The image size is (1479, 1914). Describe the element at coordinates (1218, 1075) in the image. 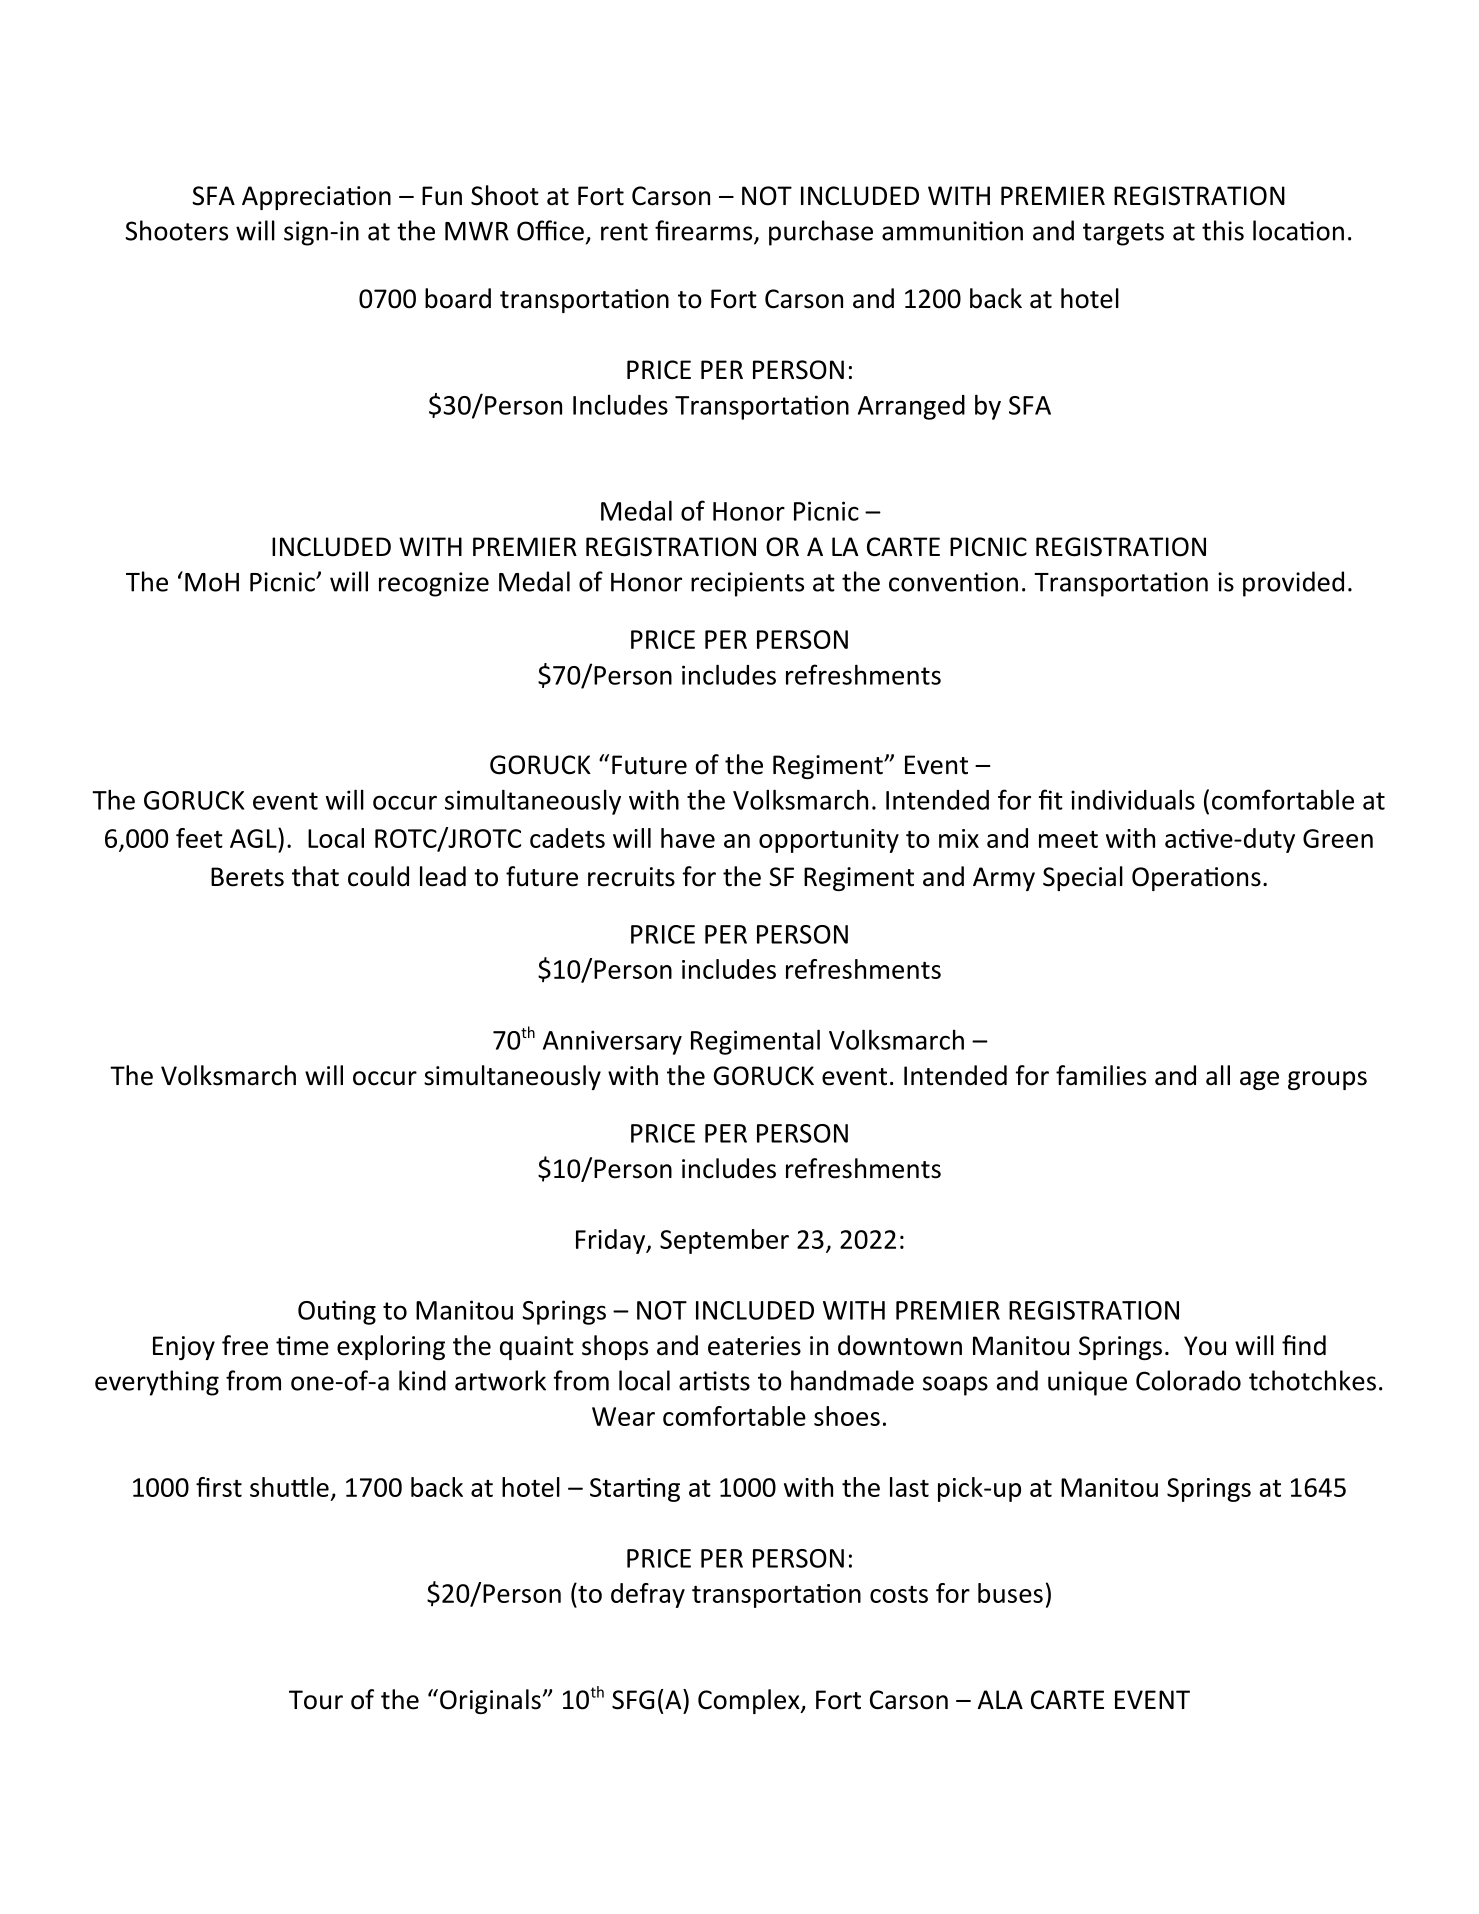

I see `all` at that location.
